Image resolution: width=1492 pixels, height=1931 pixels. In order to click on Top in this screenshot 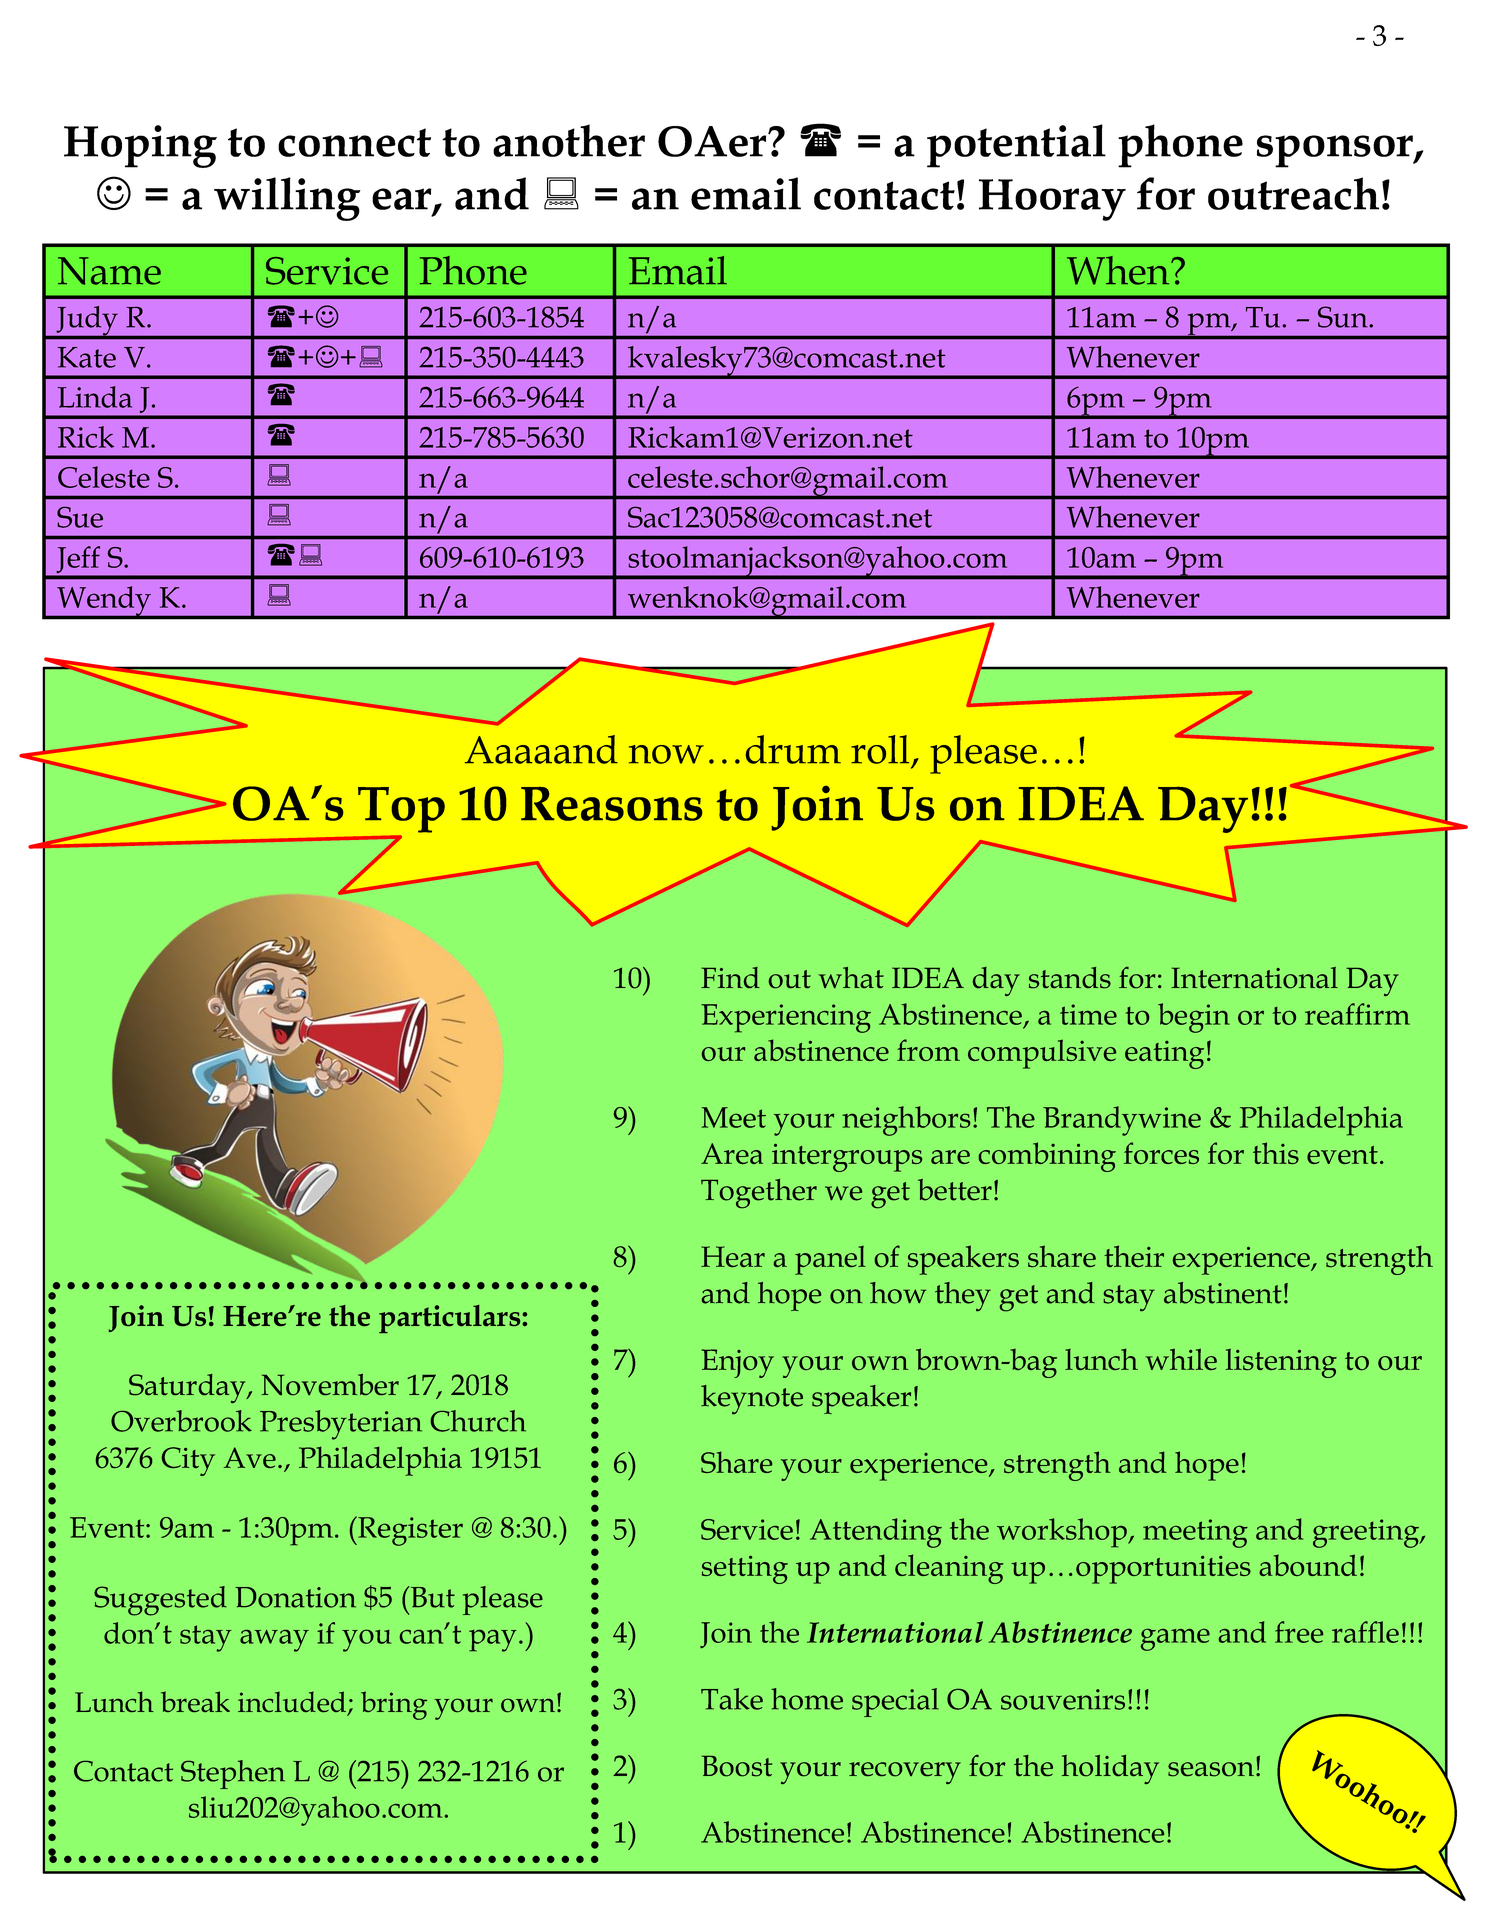, I will do `click(401, 810)`.
